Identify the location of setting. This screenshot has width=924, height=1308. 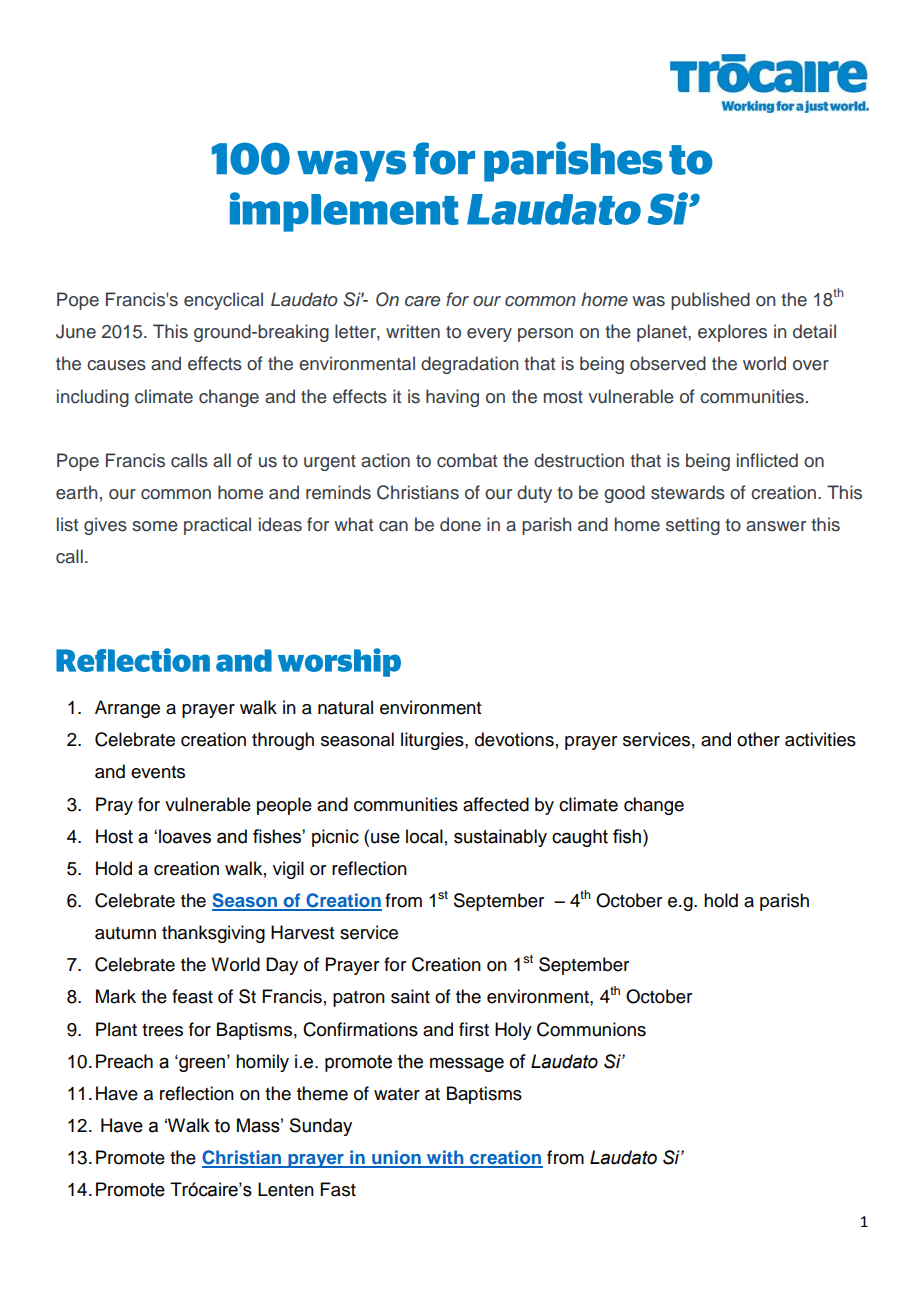
(693, 526).
